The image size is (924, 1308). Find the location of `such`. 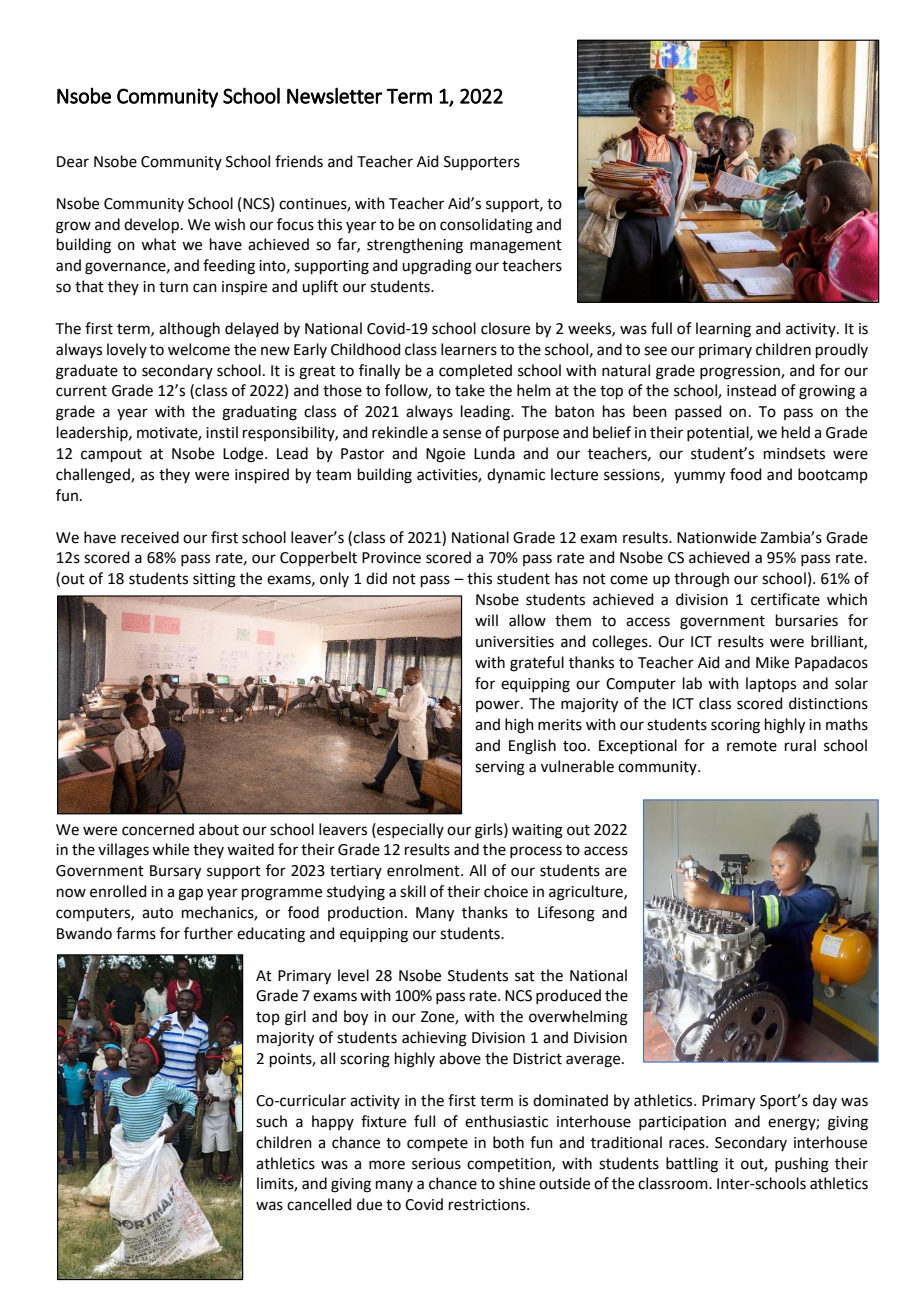

such is located at coordinates (271, 1121).
